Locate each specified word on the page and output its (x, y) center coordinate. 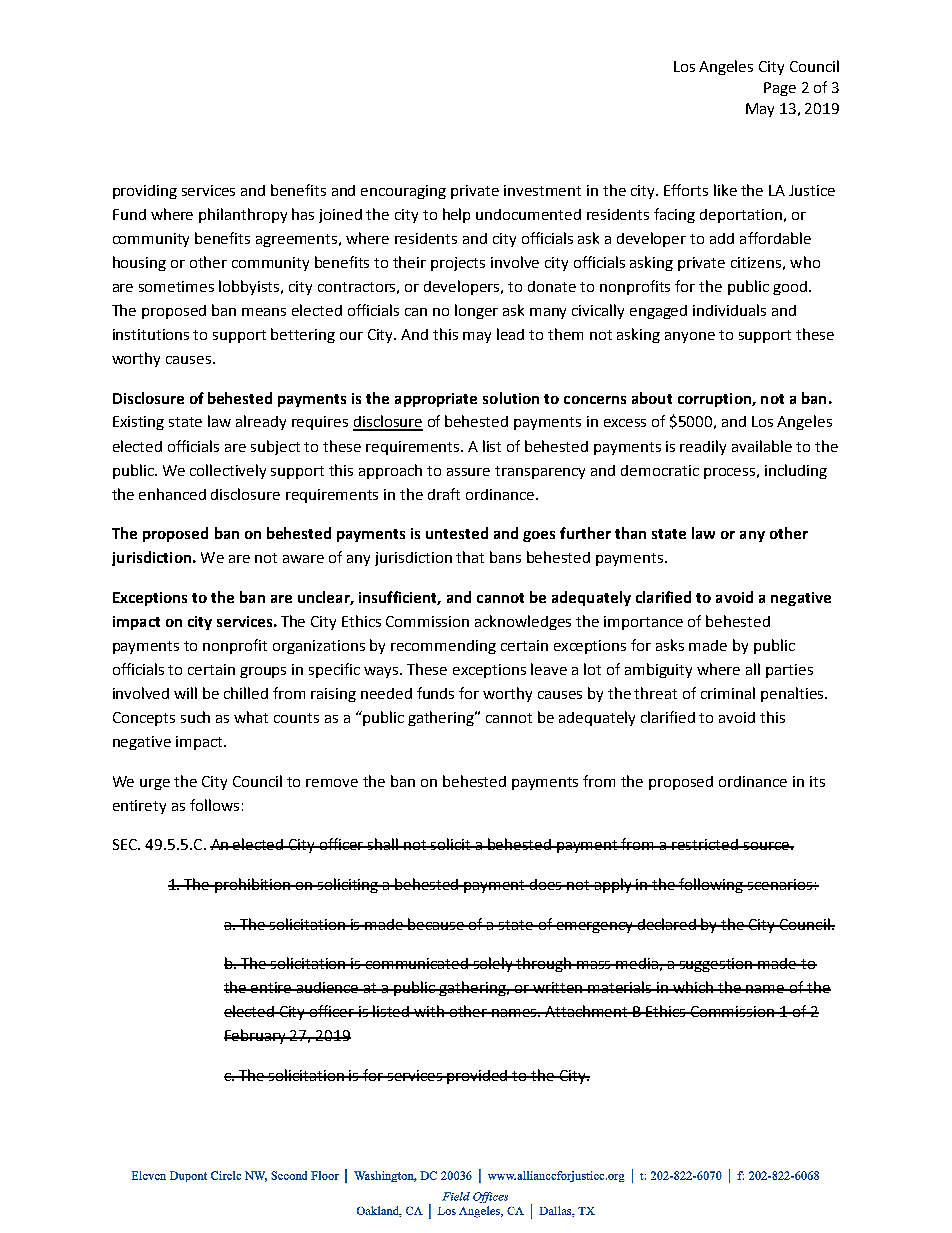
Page (780, 89)
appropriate (436, 400)
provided (478, 1077)
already (261, 422)
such (195, 717)
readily (703, 447)
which (694, 987)
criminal (728, 693)
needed (386, 693)
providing (145, 192)
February (256, 1036)
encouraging (403, 192)
